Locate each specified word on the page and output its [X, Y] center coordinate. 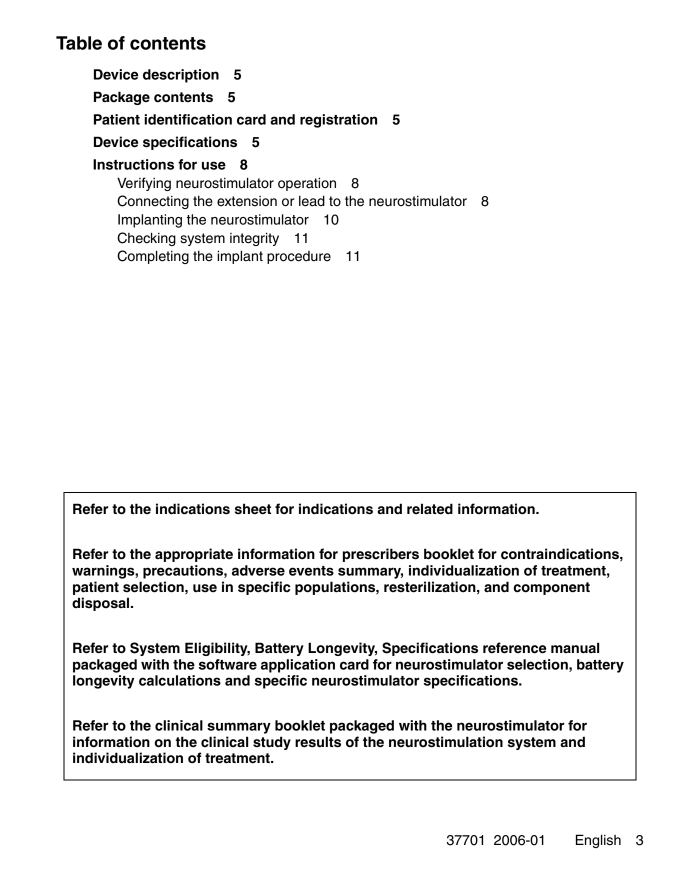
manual [575, 647]
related [430, 508]
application [298, 666]
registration [338, 121]
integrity [254, 239]
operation [307, 184]
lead [312, 201]
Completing [153, 257]
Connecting [153, 202]
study [272, 743]
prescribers [381, 555]
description [181, 76]
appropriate [194, 555]
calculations [180, 680]
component [552, 588]
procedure [299, 257]
